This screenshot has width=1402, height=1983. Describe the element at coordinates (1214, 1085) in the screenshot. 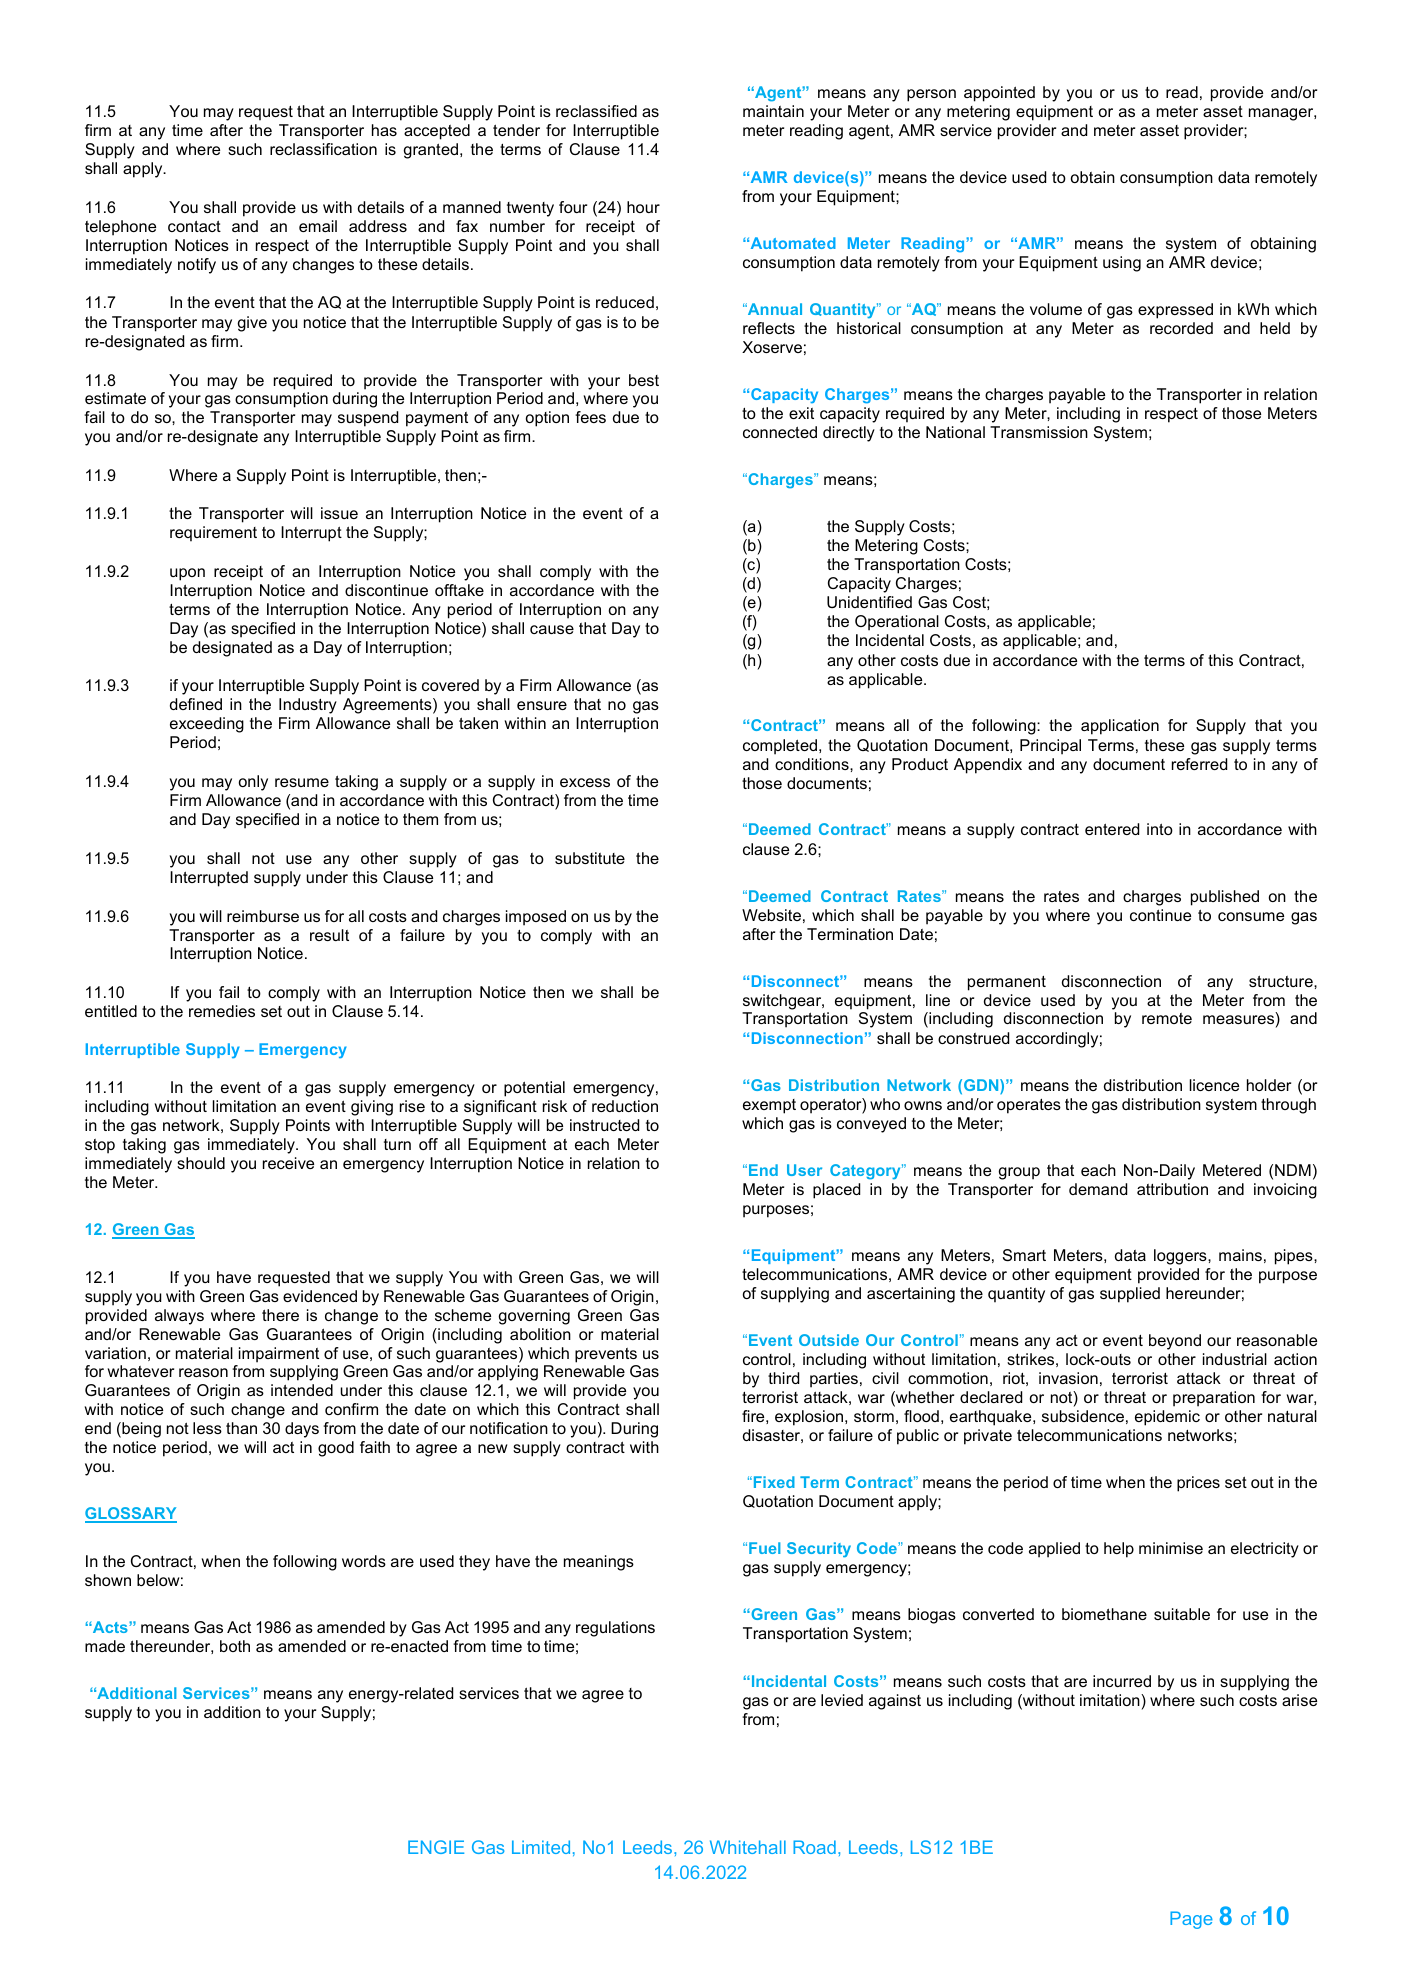

I see `licence` at that location.
